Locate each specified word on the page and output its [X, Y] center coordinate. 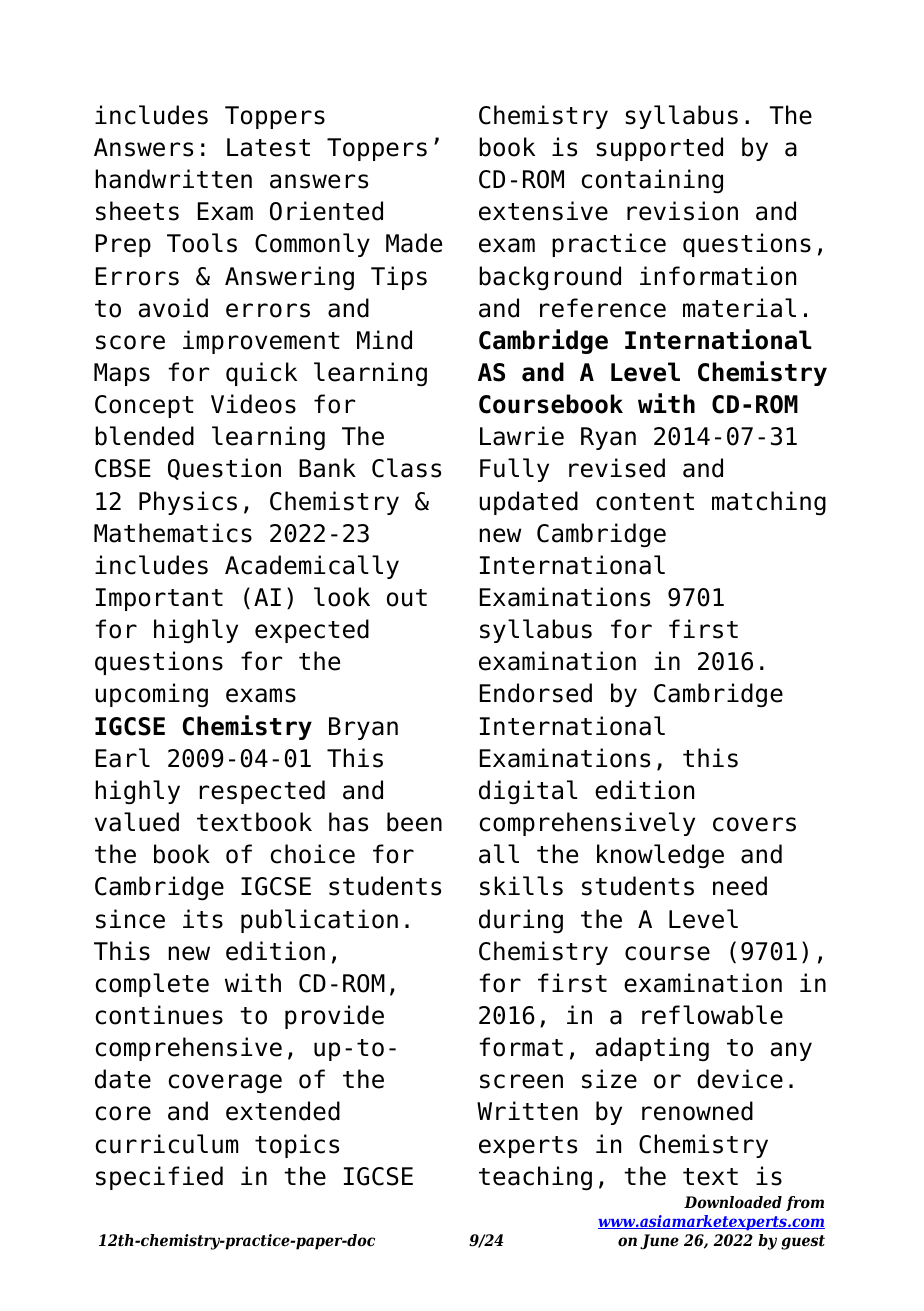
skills [521, 886]
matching [769, 503]
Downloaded [733, 1202]
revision [682, 211]
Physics [188, 503]
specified [159, 1178]
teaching [535, 1178]
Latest [268, 147]
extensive [543, 211]
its [203, 919]
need [740, 886]
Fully [514, 470]
